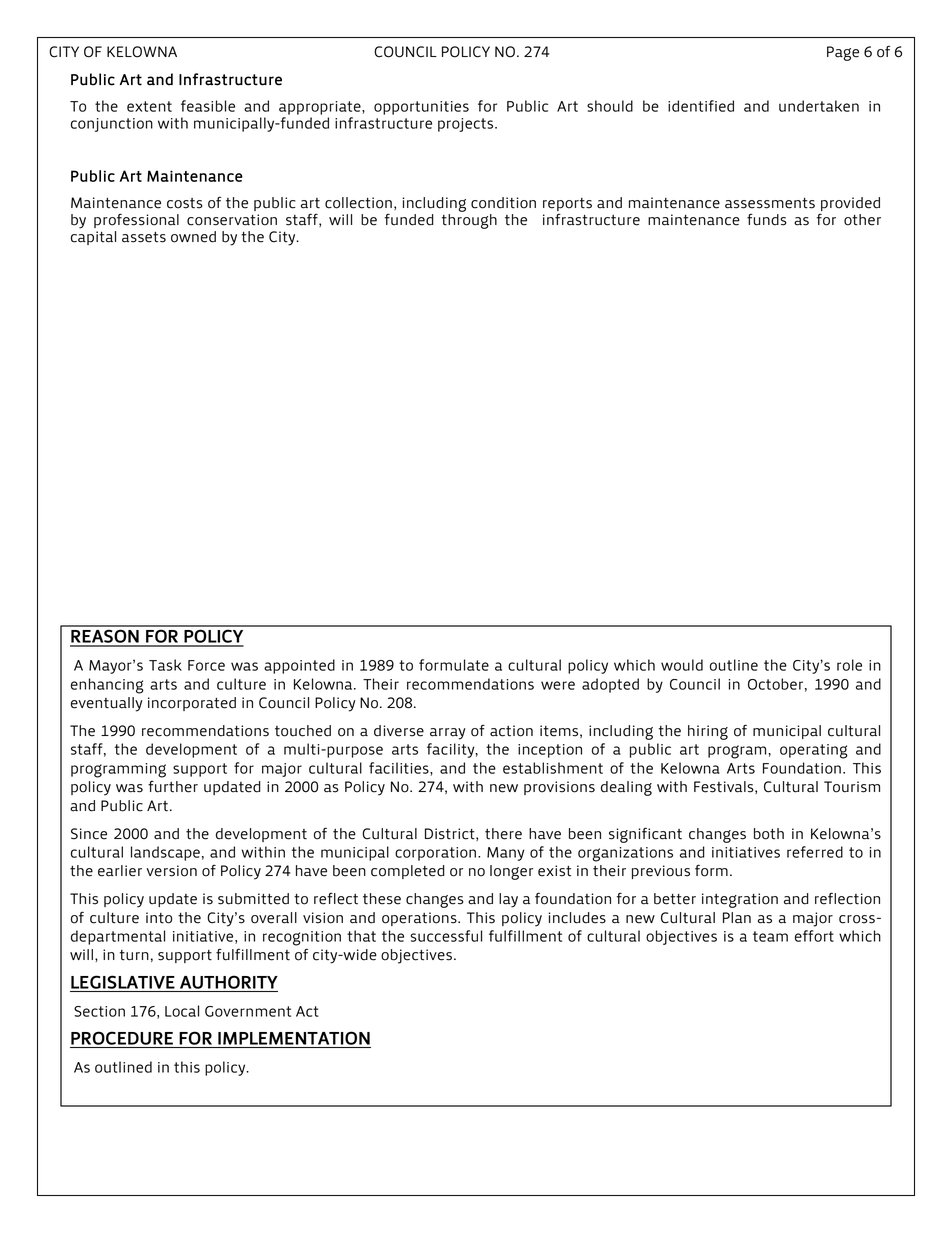 This screenshot has height=1233, width=952. I want to click on owned, so click(193, 237).
